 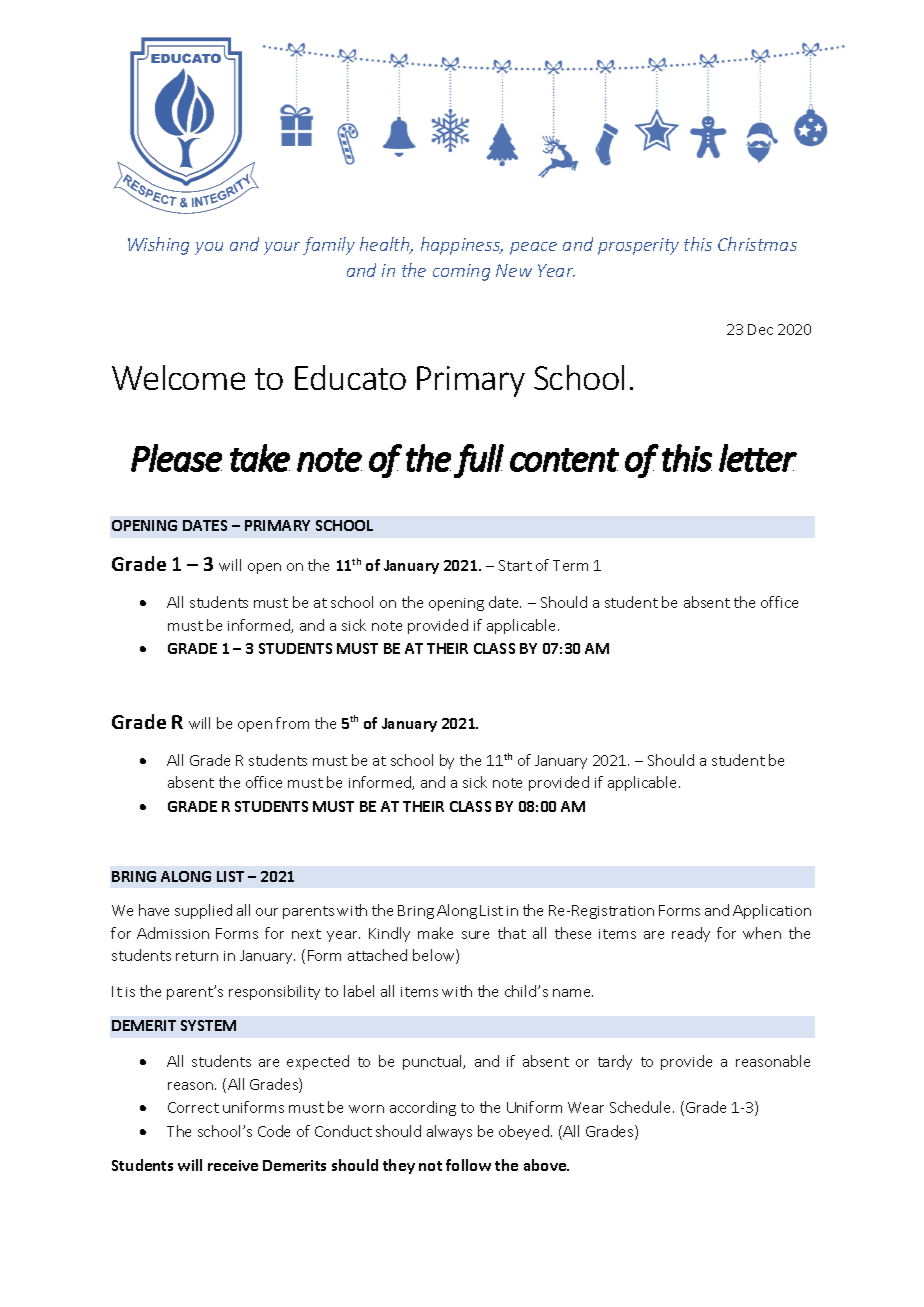 I want to click on coming, so click(x=461, y=272).
